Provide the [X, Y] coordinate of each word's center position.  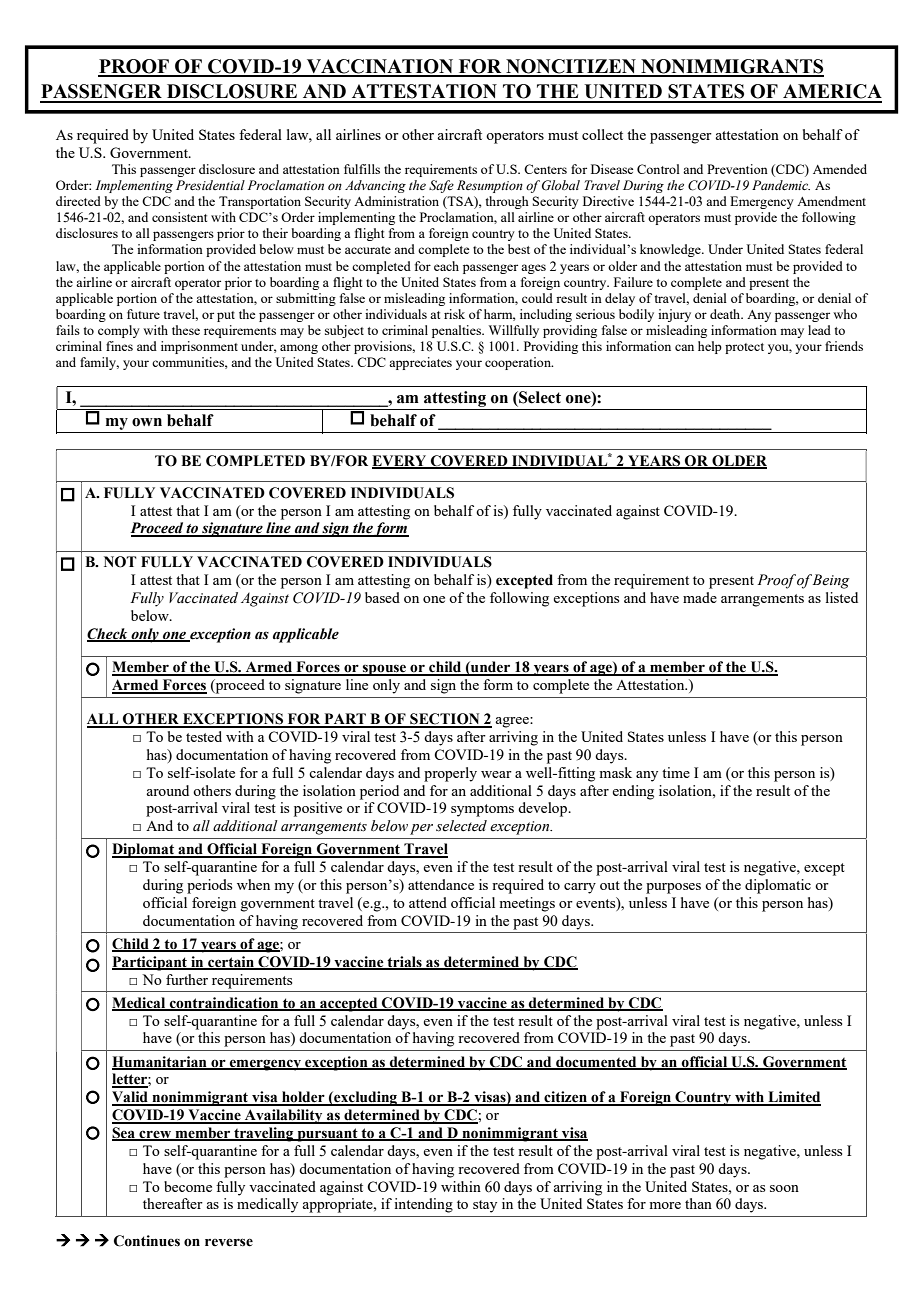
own [147, 422]
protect [744, 348]
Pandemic [781, 185]
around [167, 790]
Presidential [210, 185]
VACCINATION [380, 67]
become [188, 1186]
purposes [673, 888]
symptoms [482, 810]
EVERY [400, 461]
